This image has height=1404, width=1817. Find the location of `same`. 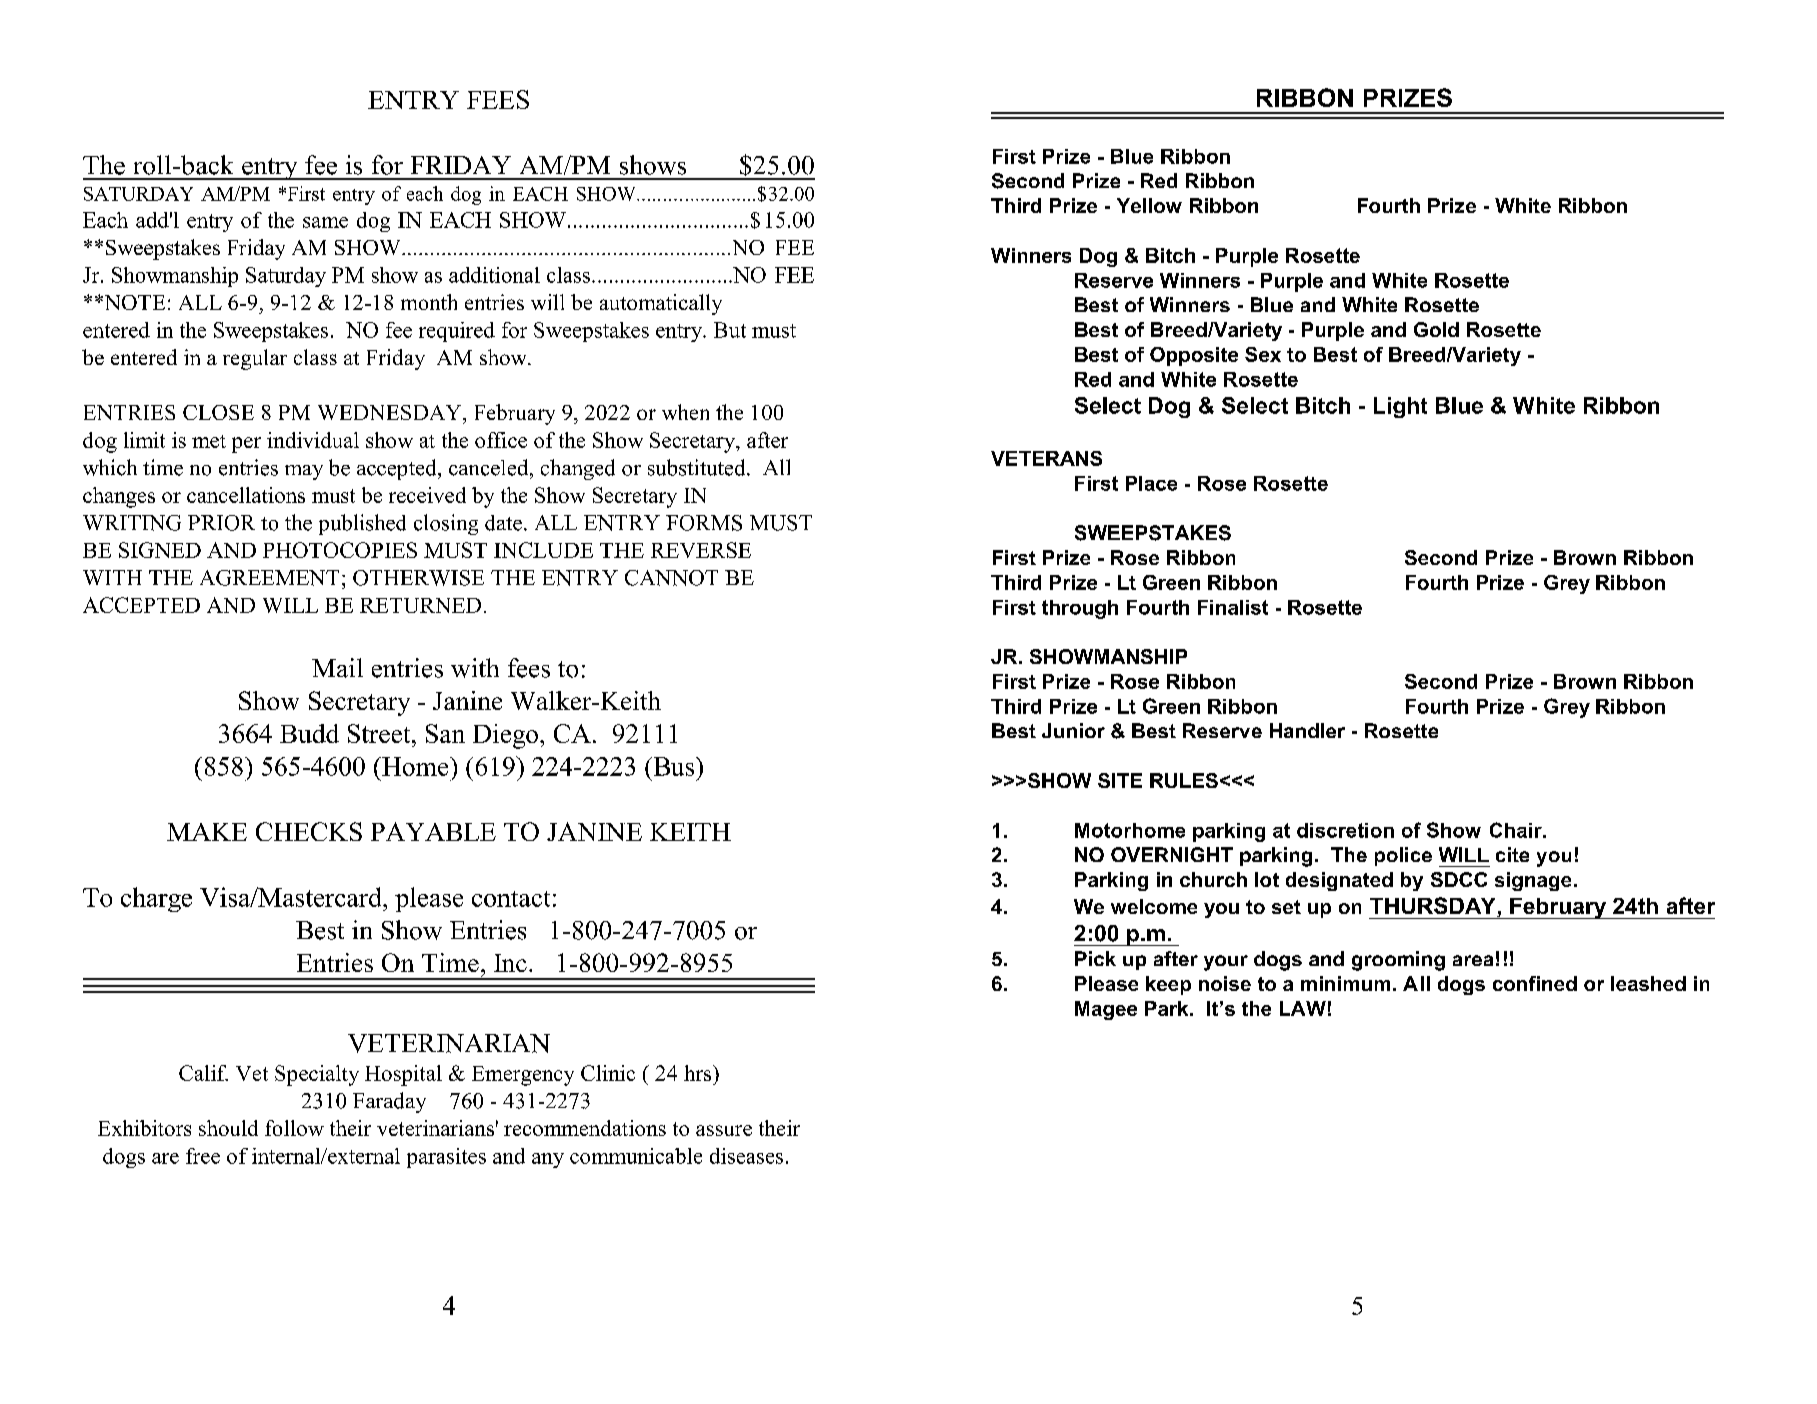

same is located at coordinates (325, 222).
